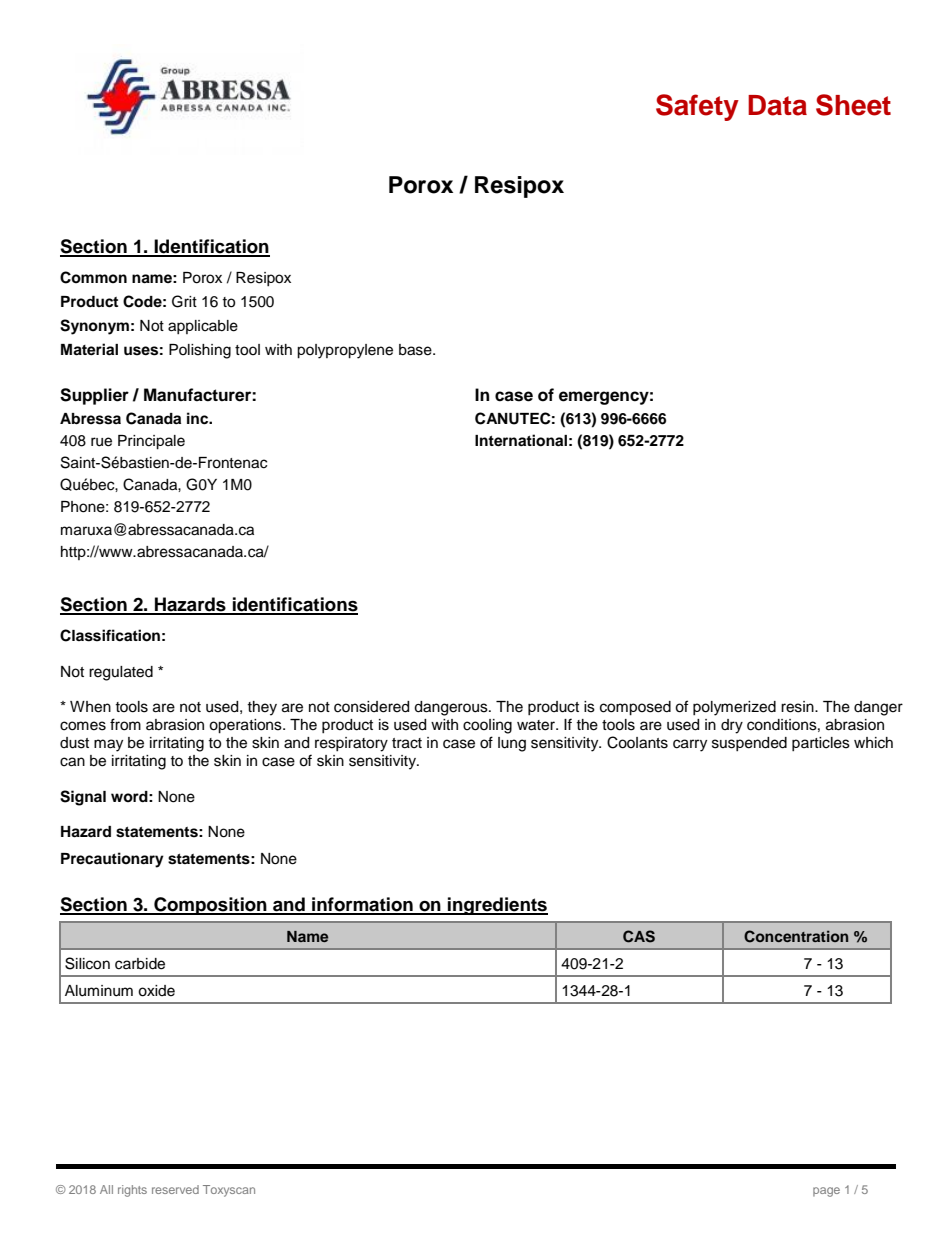  What do you see at coordinates (749, 744) in the image?
I see `suspended` at bounding box center [749, 744].
